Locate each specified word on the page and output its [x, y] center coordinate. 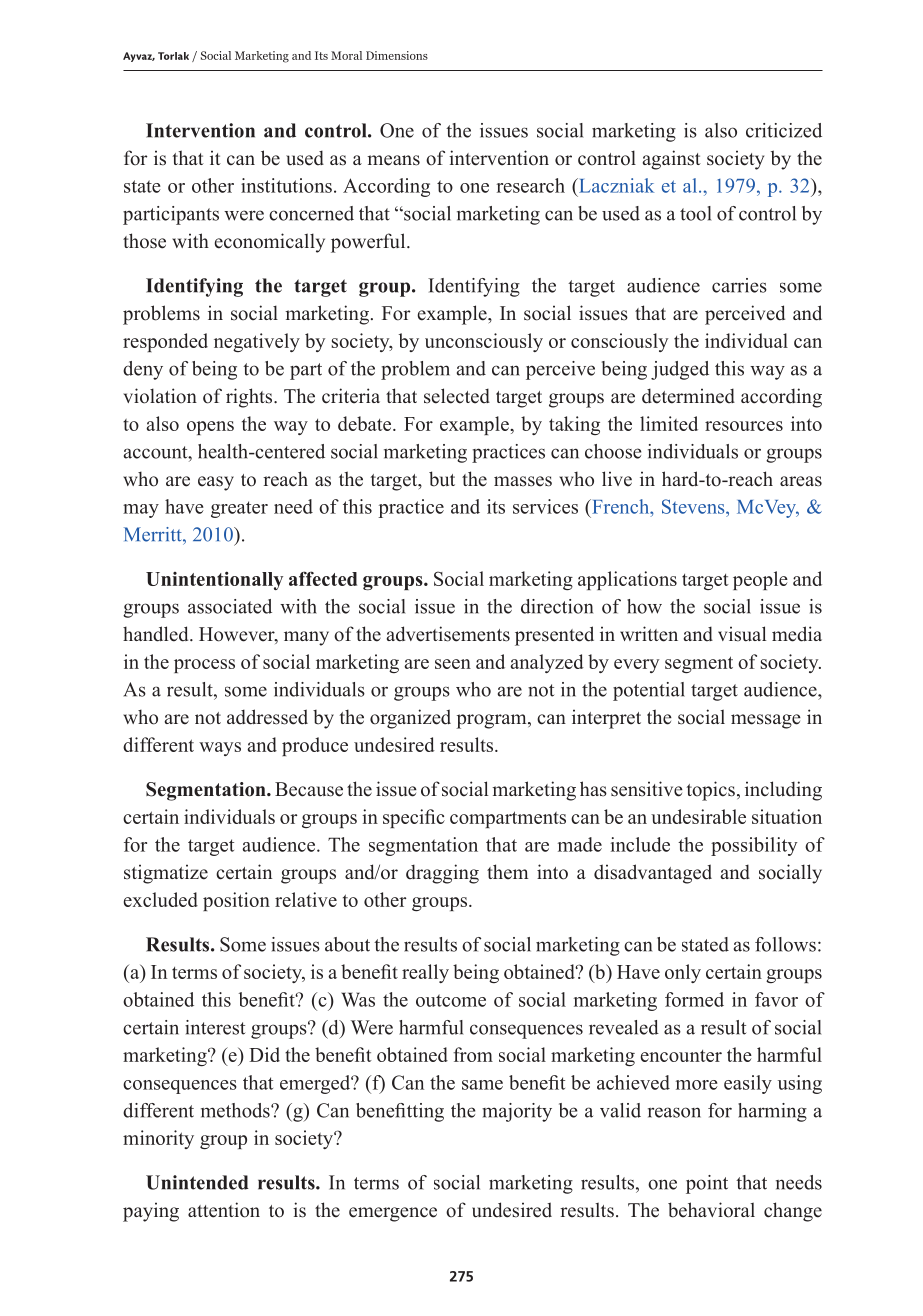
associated [230, 606]
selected [457, 396]
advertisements [448, 634]
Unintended [197, 1182]
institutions [286, 185]
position [236, 901]
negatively [257, 342]
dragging [442, 874]
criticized [784, 130]
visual [742, 634]
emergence [393, 1214]
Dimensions [397, 55]
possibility [754, 846]
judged [680, 370]
